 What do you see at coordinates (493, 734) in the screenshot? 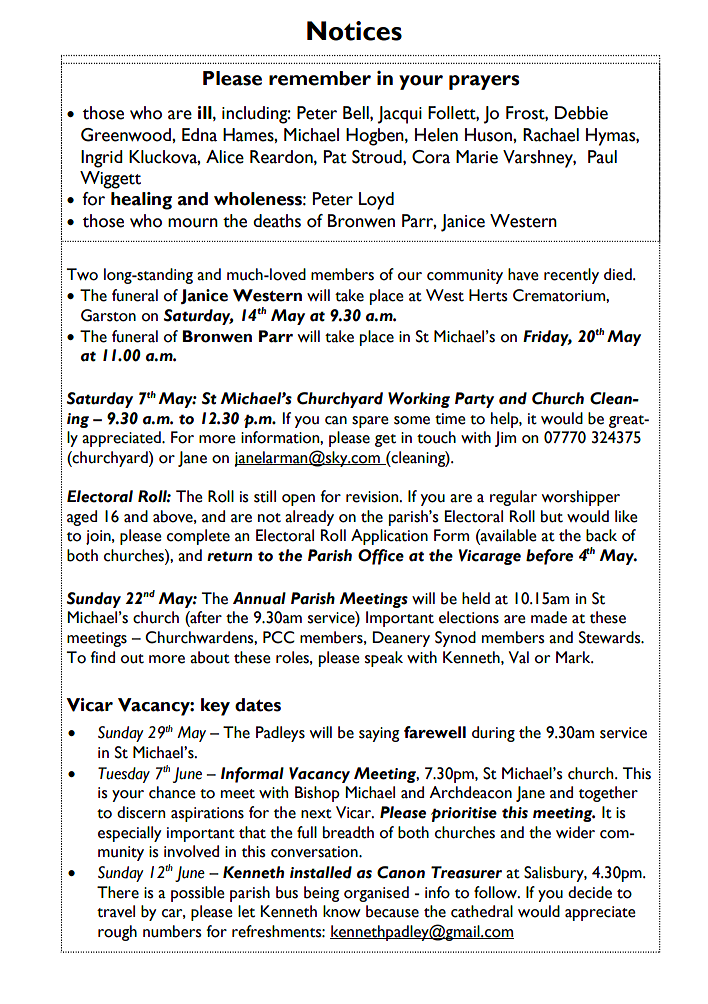
I see `during` at bounding box center [493, 734].
